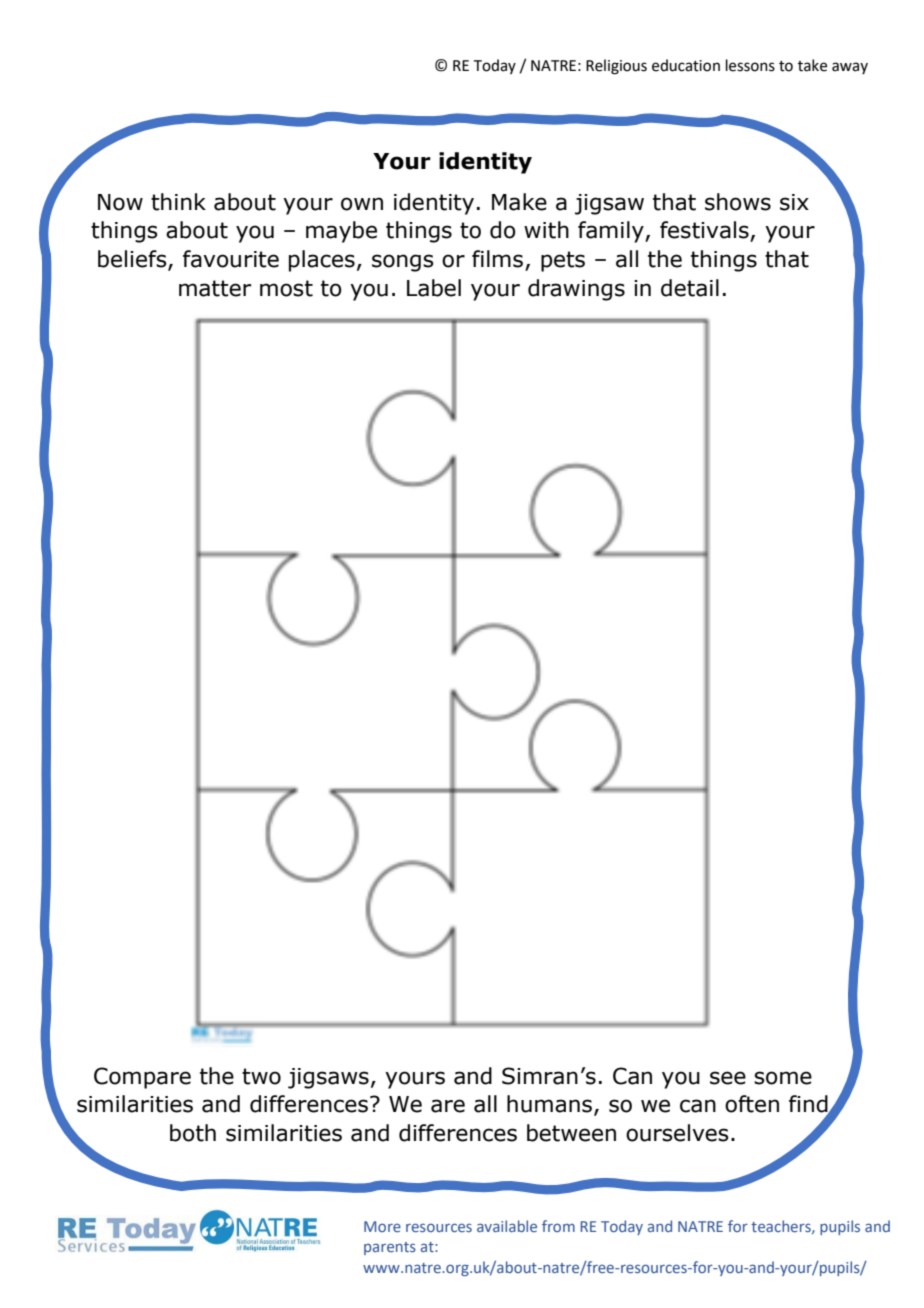 The height and width of the screenshot is (1308, 924). What do you see at coordinates (507, 1226) in the screenshot?
I see `available` at bounding box center [507, 1226].
